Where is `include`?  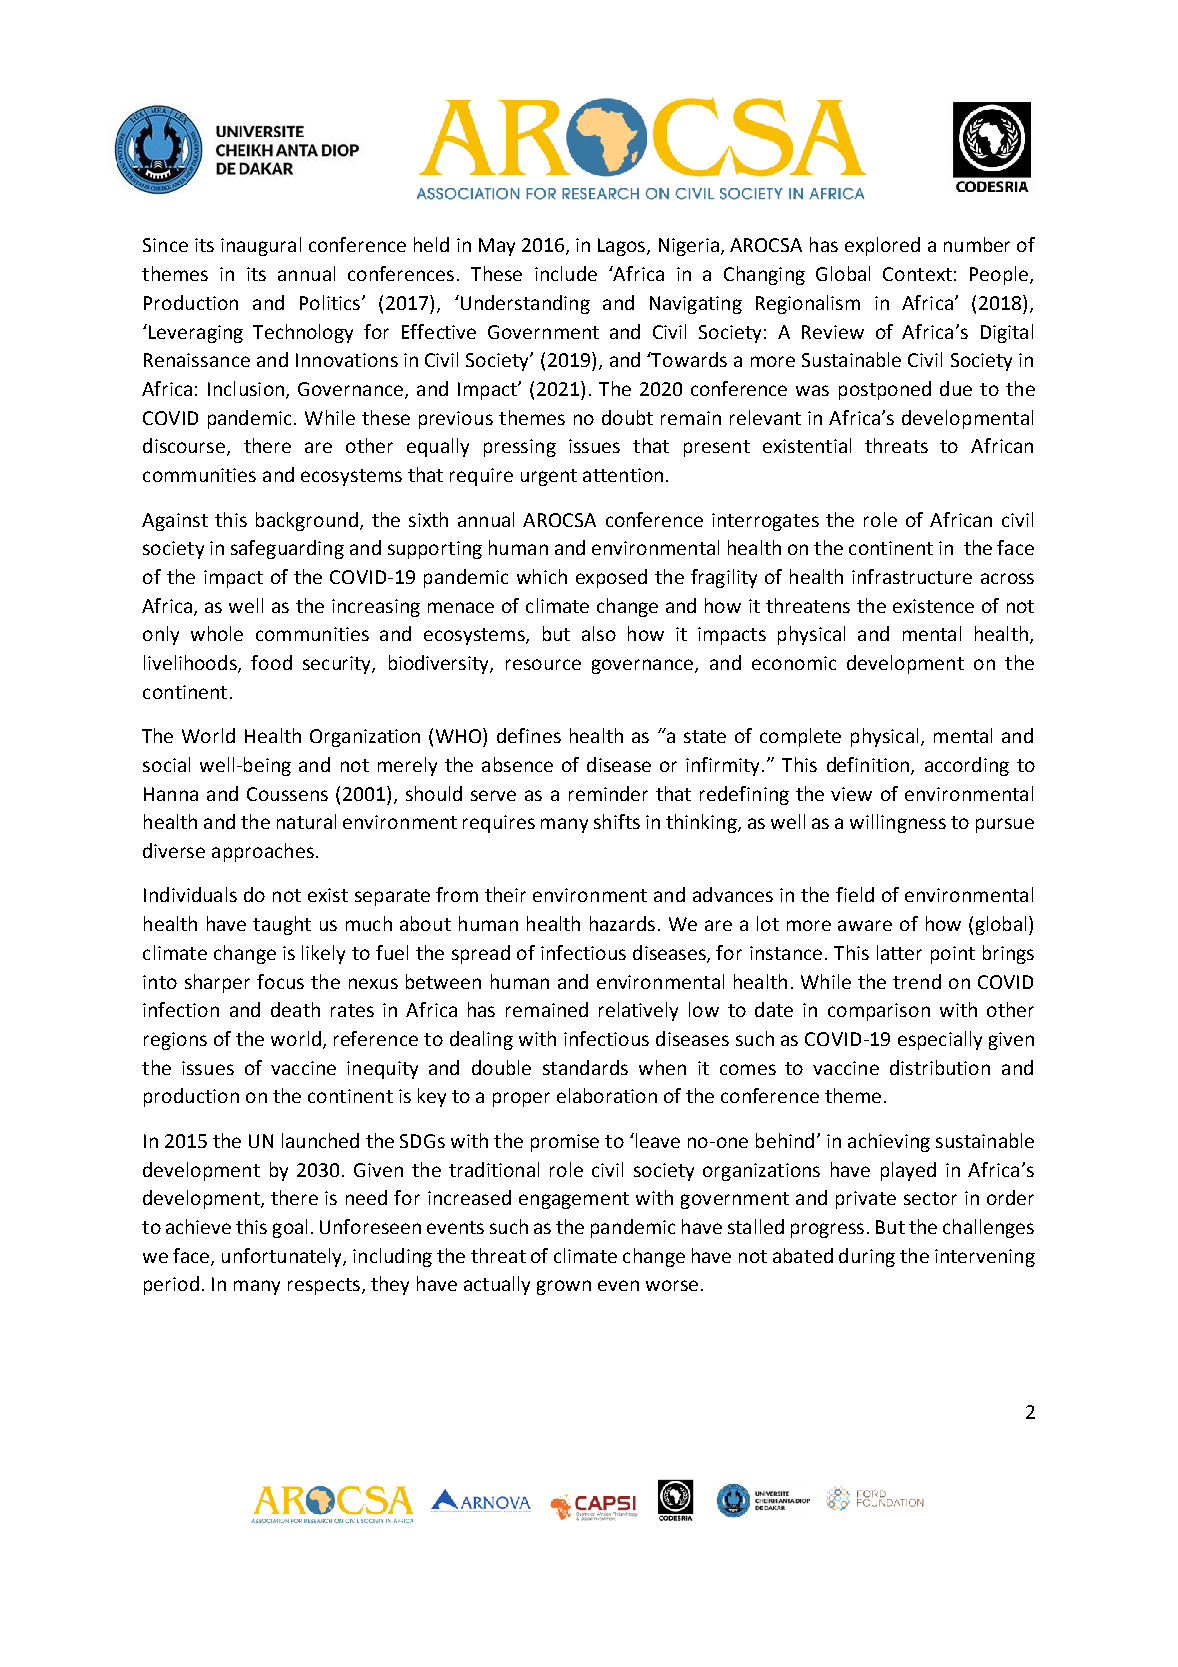 include is located at coordinates (566, 273).
